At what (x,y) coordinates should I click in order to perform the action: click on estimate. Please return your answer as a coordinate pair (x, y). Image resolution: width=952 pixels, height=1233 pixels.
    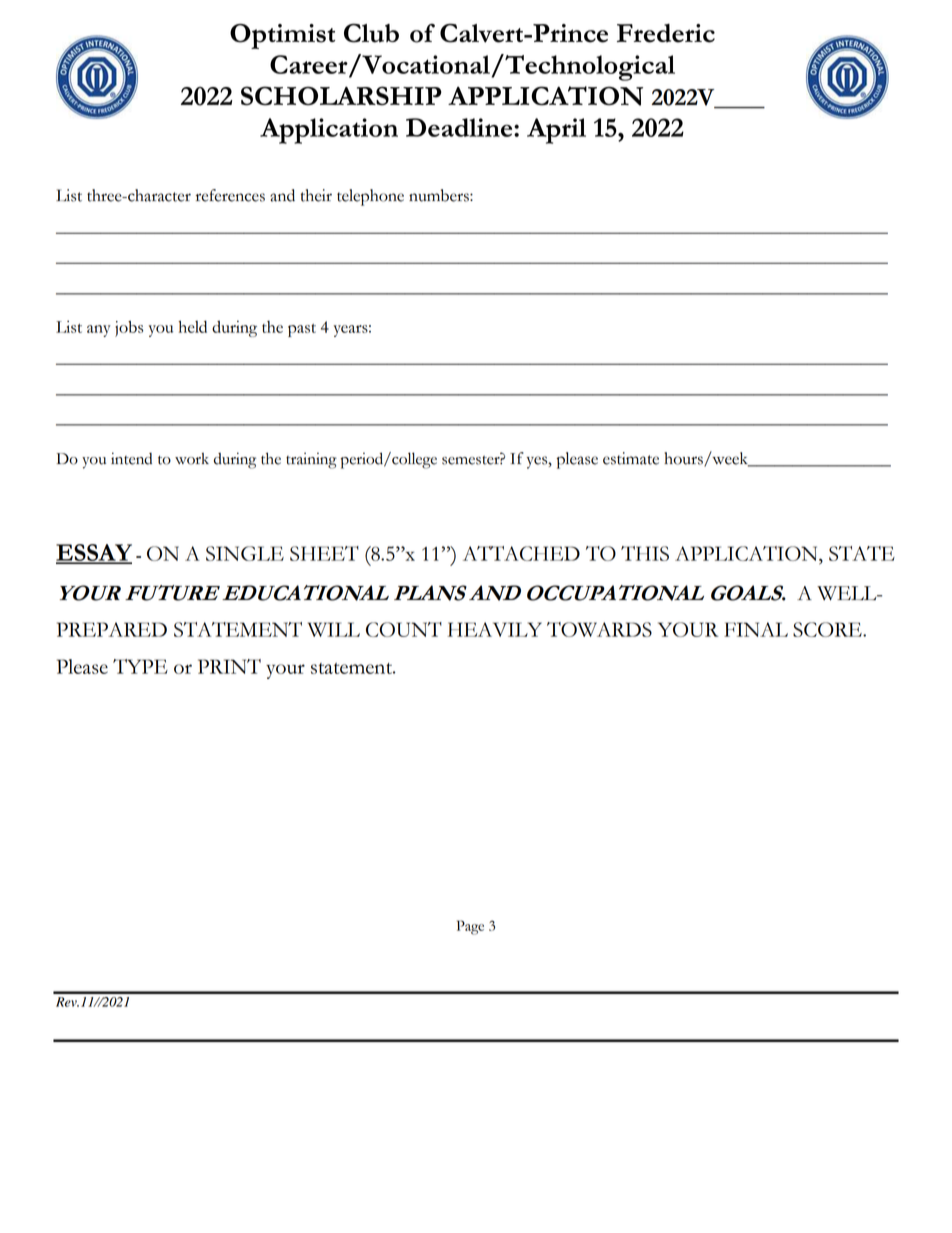
    Looking at the image, I should click on (631, 458).
